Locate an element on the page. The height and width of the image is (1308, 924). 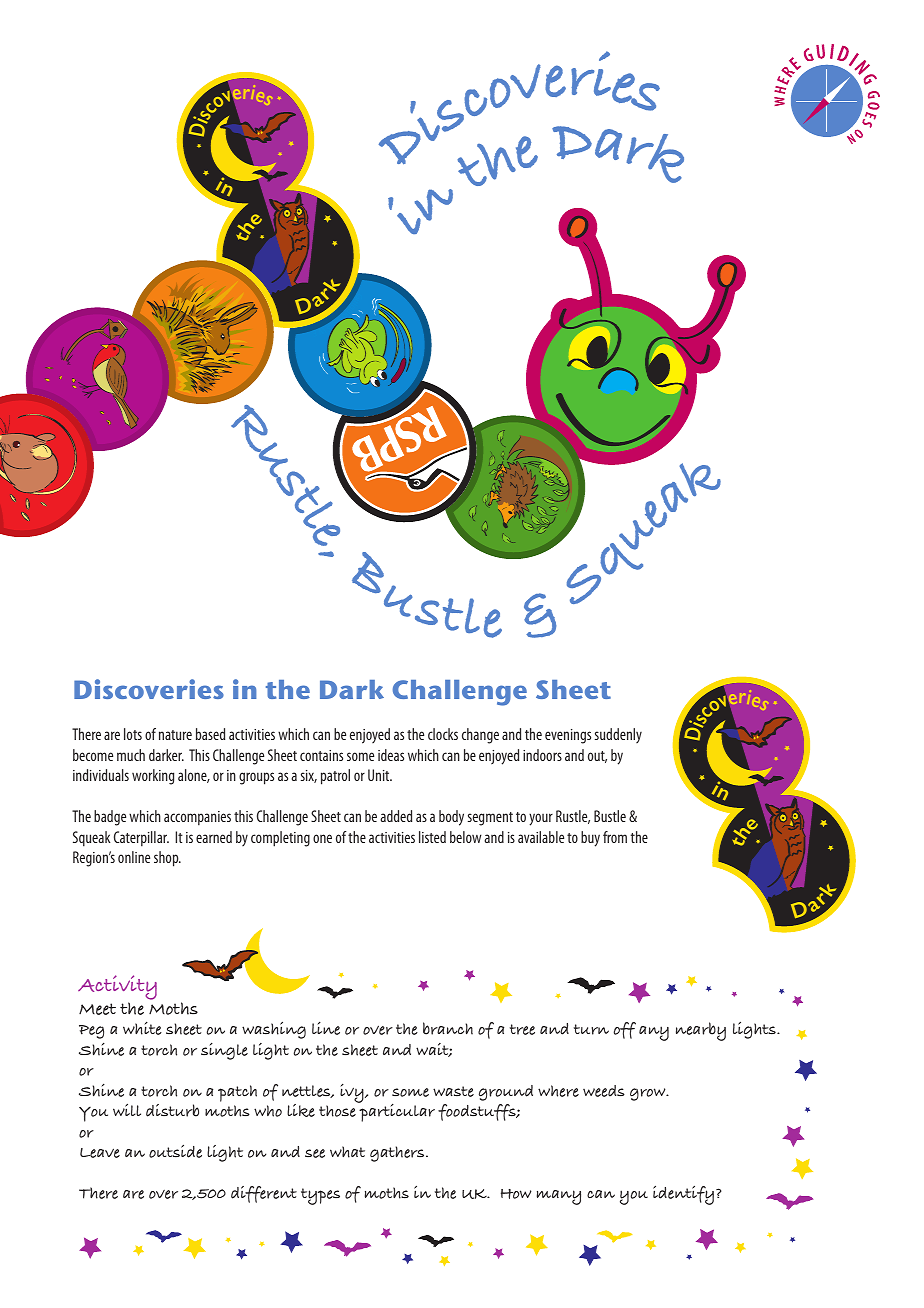
gathers is located at coordinates (398, 1154).
